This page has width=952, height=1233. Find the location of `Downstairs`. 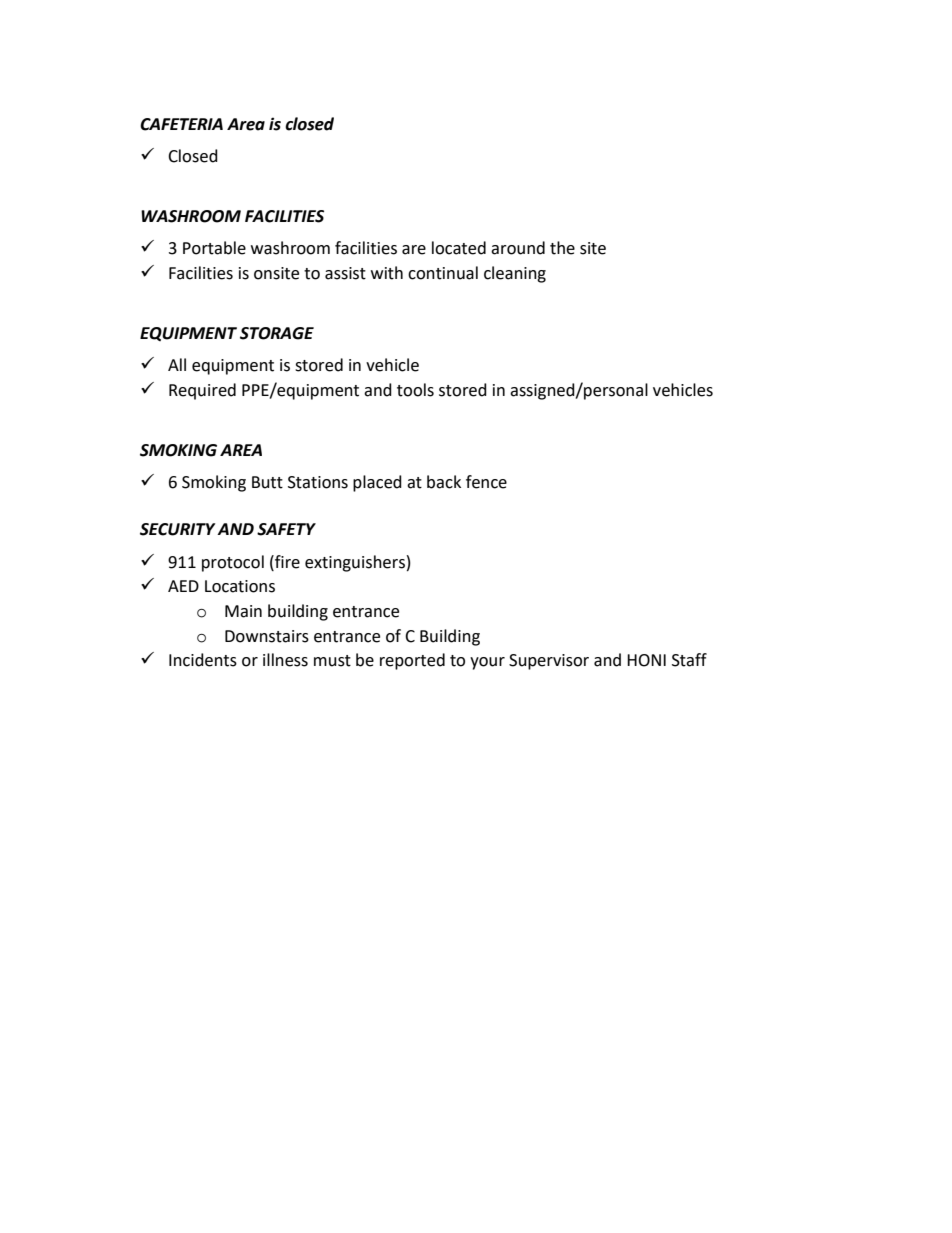

Downstairs is located at coordinates (267, 636).
